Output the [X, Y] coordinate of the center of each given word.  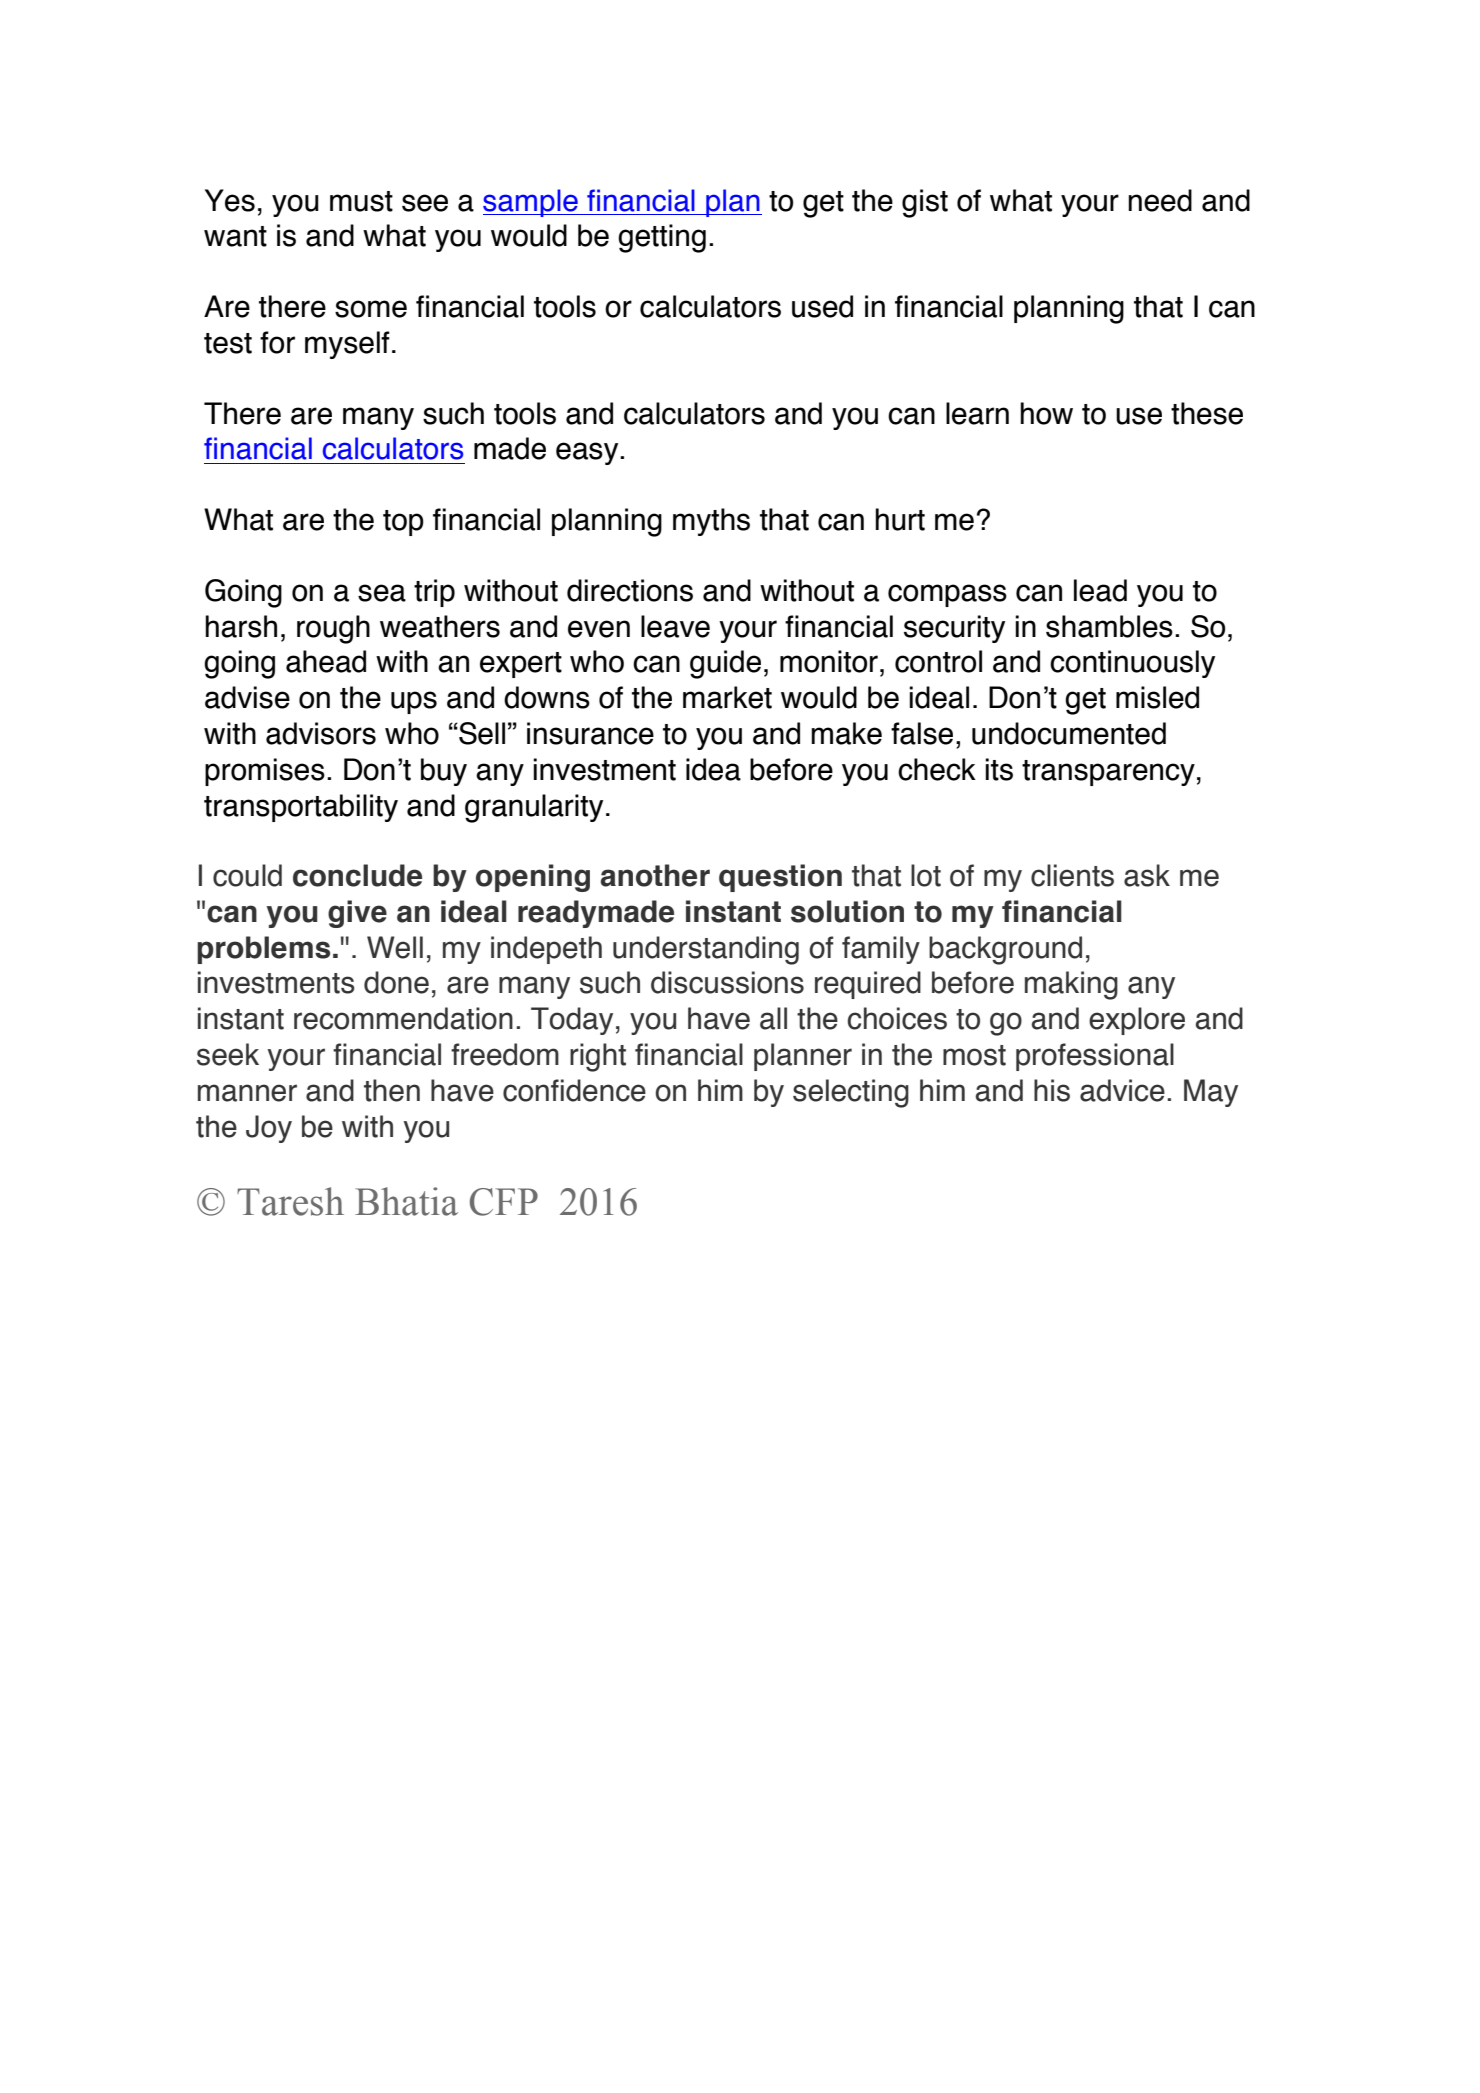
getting [662, 238]
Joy [269, 1129]
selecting [851, 1093]
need [1160, 200]
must [361, 201]
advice [1122, 1090]
